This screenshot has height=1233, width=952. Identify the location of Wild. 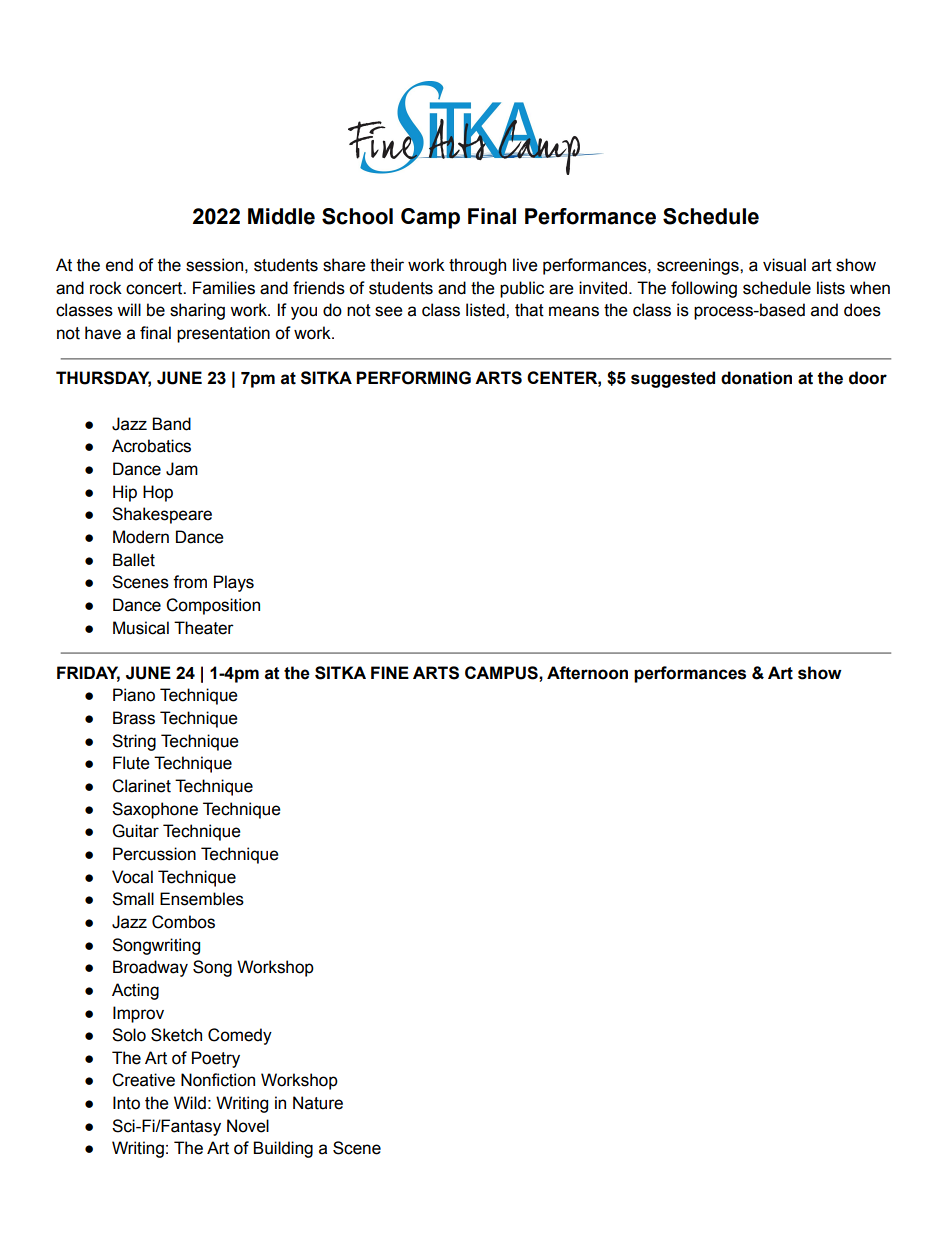
(190, 1103).
